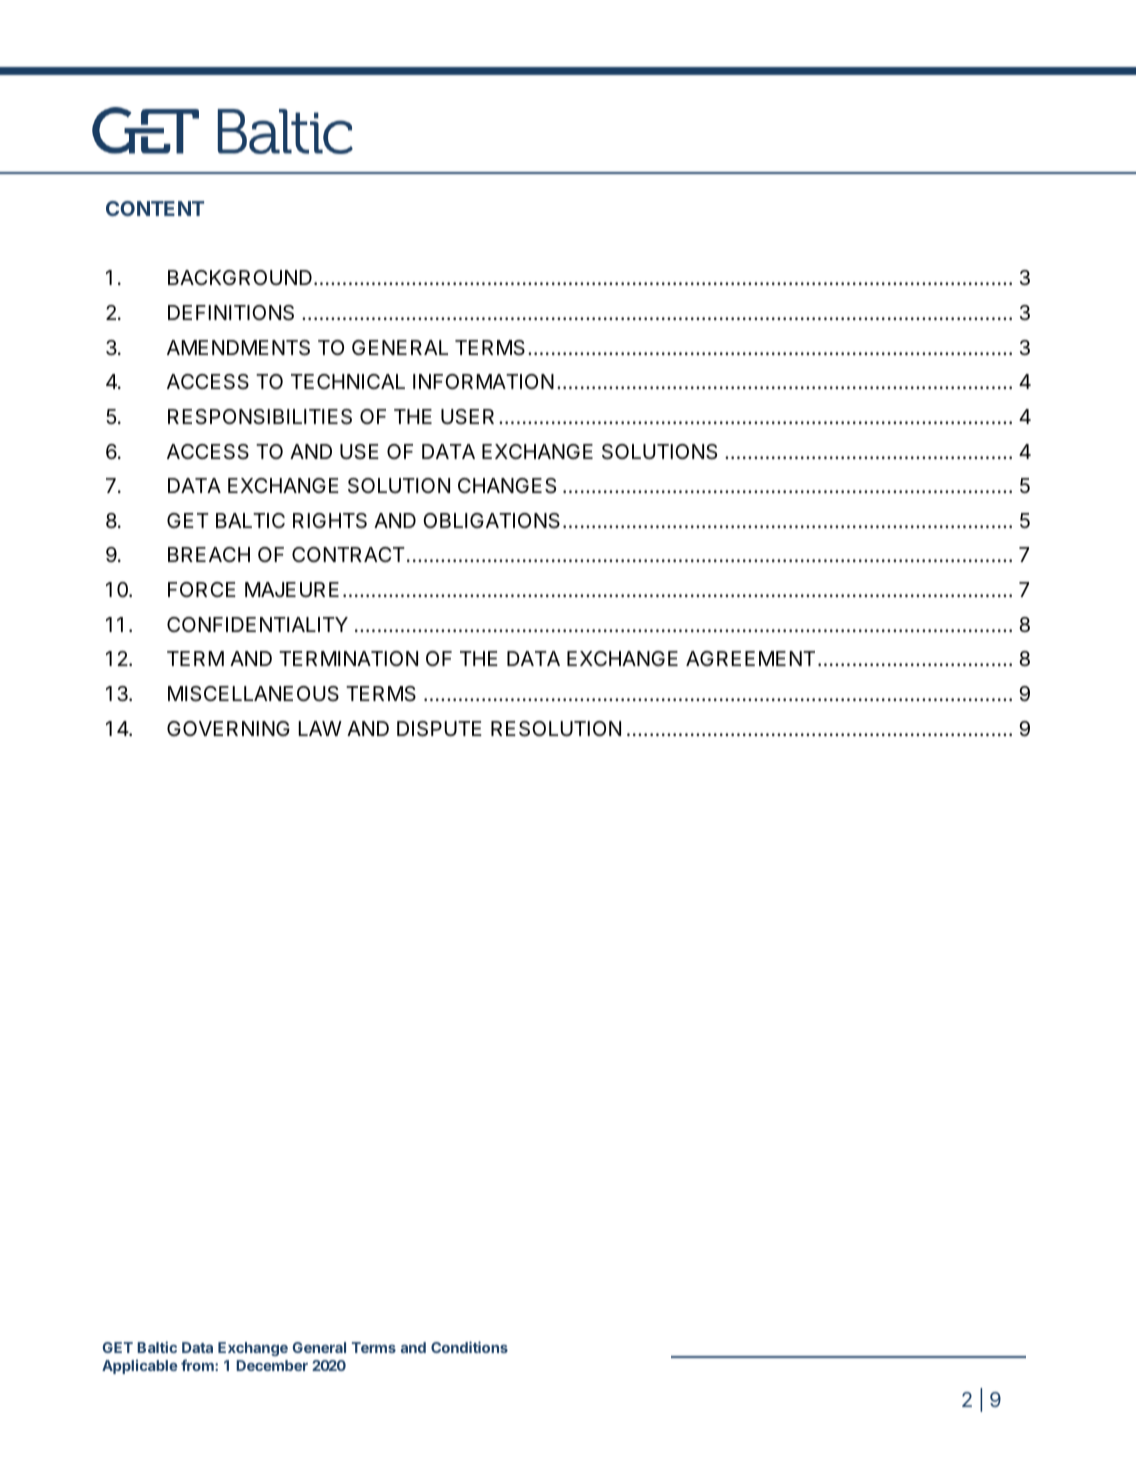 This page has height=1471, width=1136. I want to click on CONTENT, so click(155, 208).
